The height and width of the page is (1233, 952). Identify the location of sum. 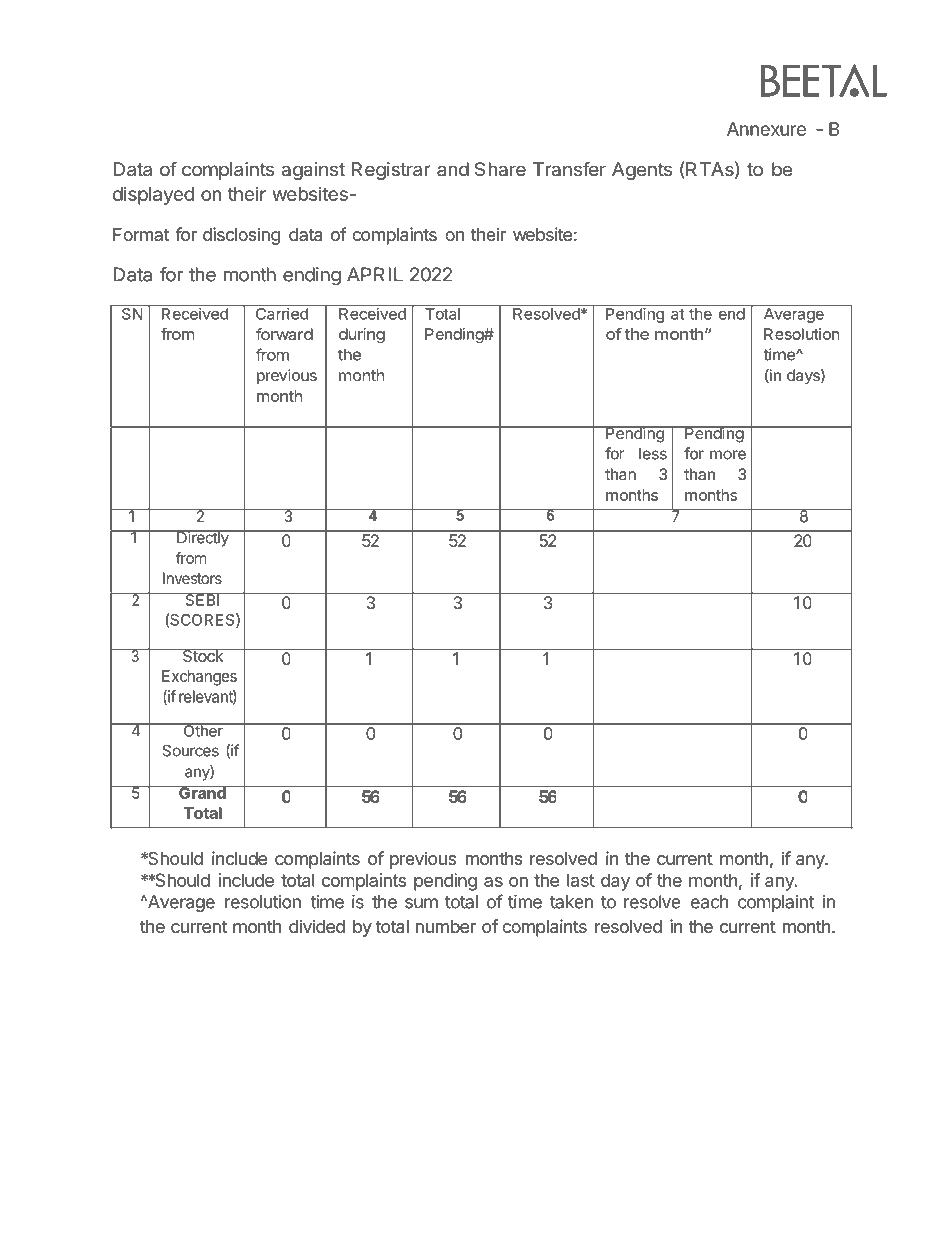
(421, 903).
